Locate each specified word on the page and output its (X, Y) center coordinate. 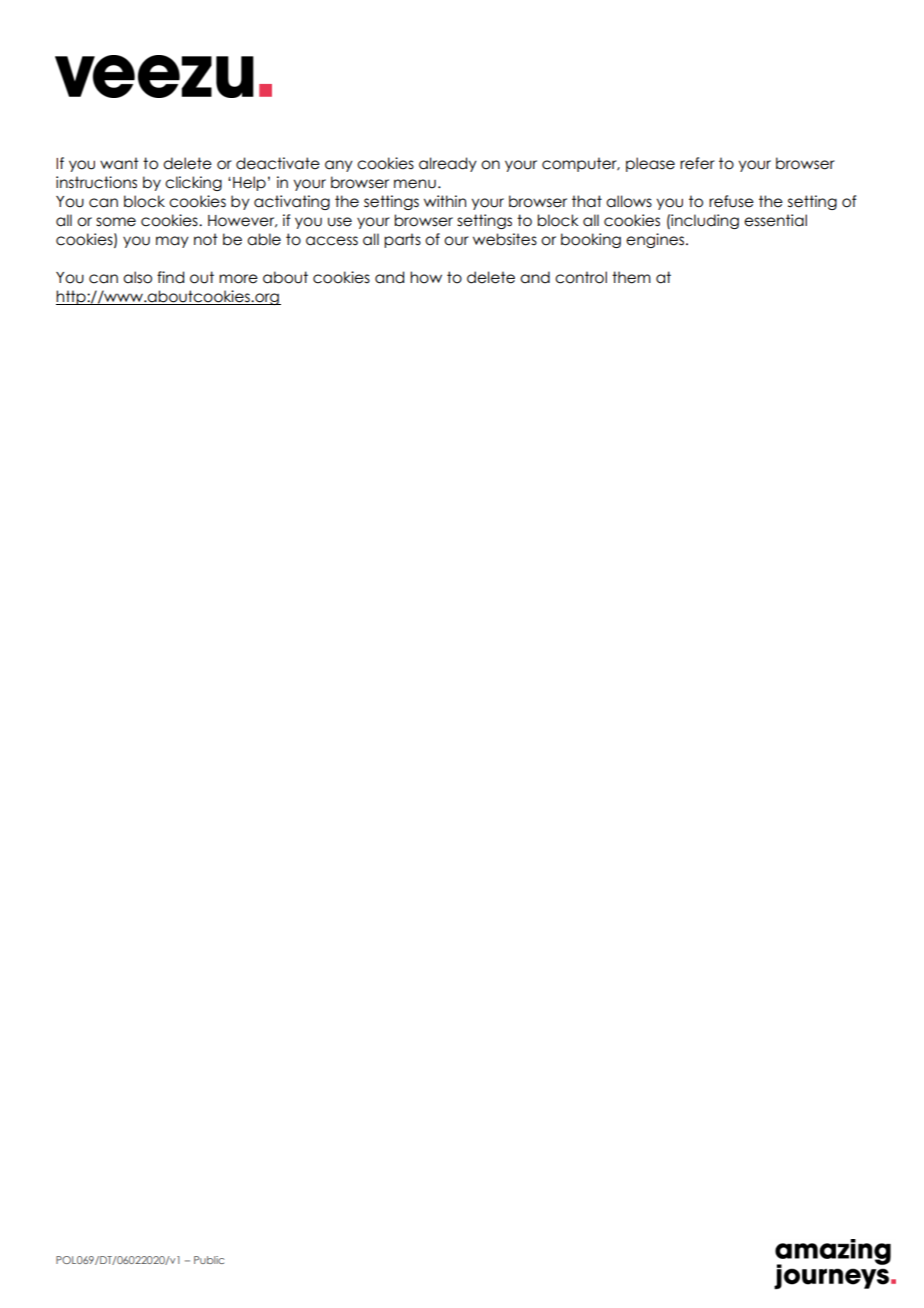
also (137, 277)
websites (505, 239)
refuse (731, 201)
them (631, 277)
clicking (193, 183)
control (581, 277)
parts (402, 240)
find (170, 277)
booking (591, 240)
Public (209, 1260)
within (445, 201)
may (172, 242)
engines (656, 240)
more (238, 279)
